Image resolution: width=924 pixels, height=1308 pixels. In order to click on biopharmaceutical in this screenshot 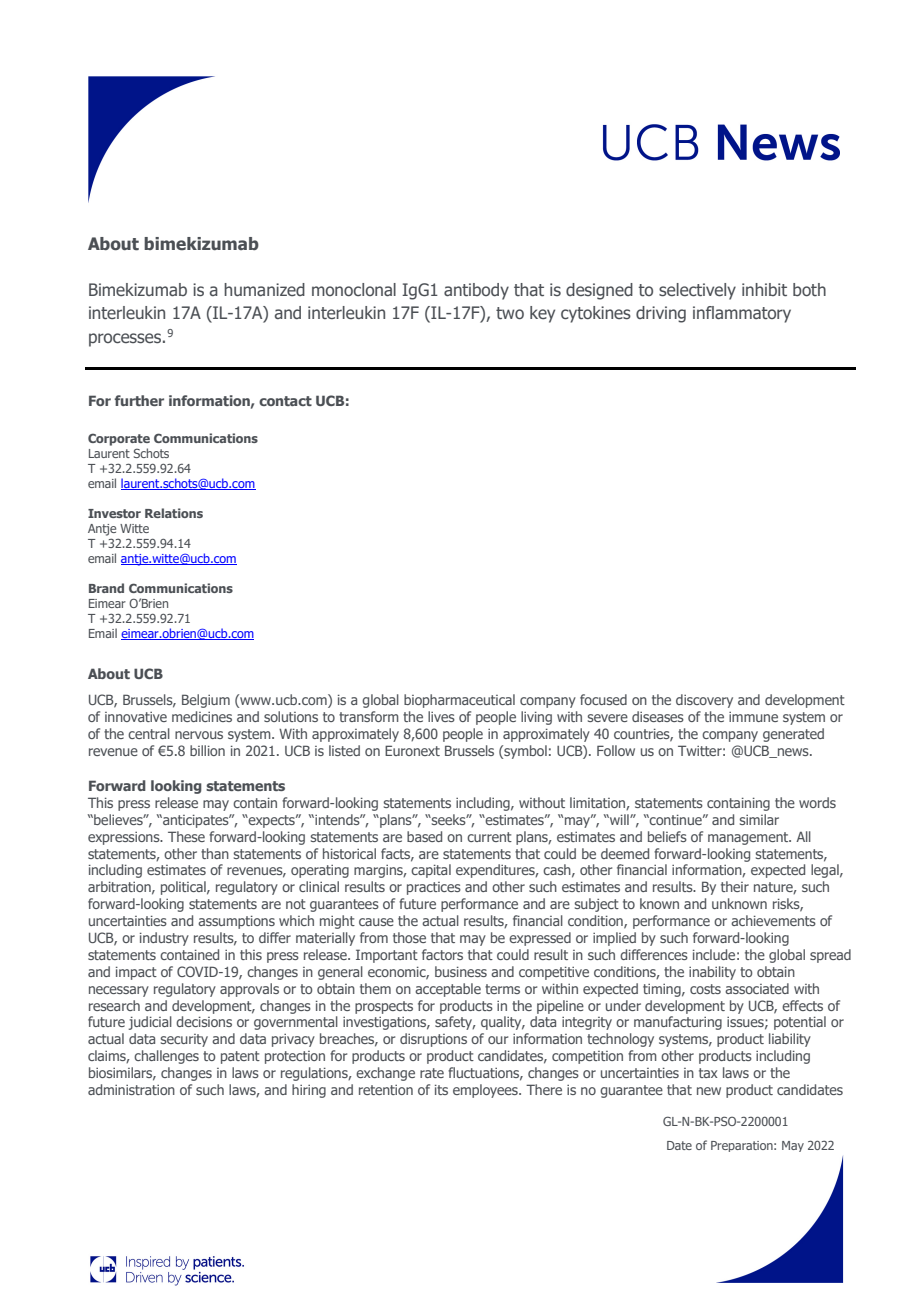, I will do `click(459, 701)`.
